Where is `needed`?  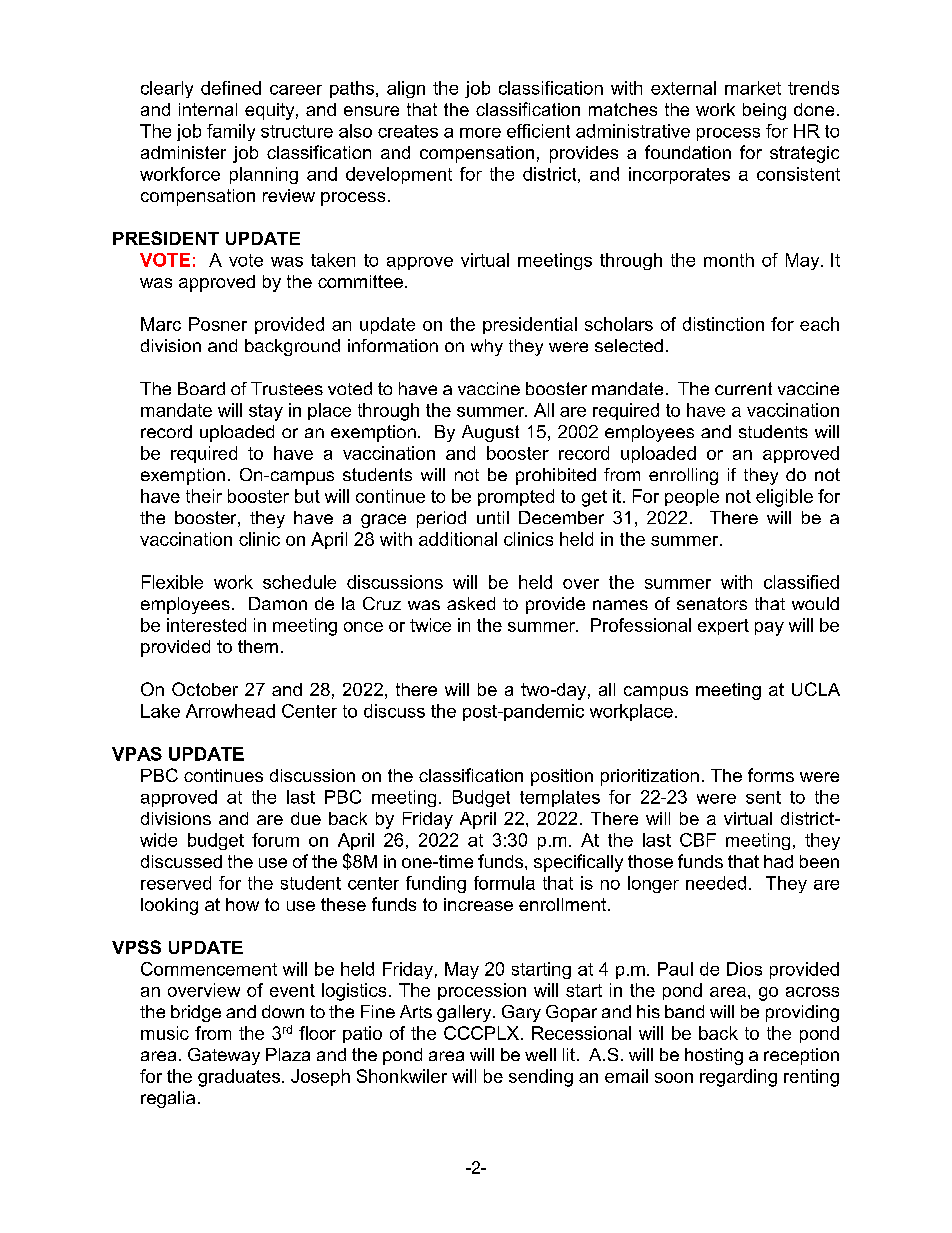
needed is located at coordinates (716, 883).
